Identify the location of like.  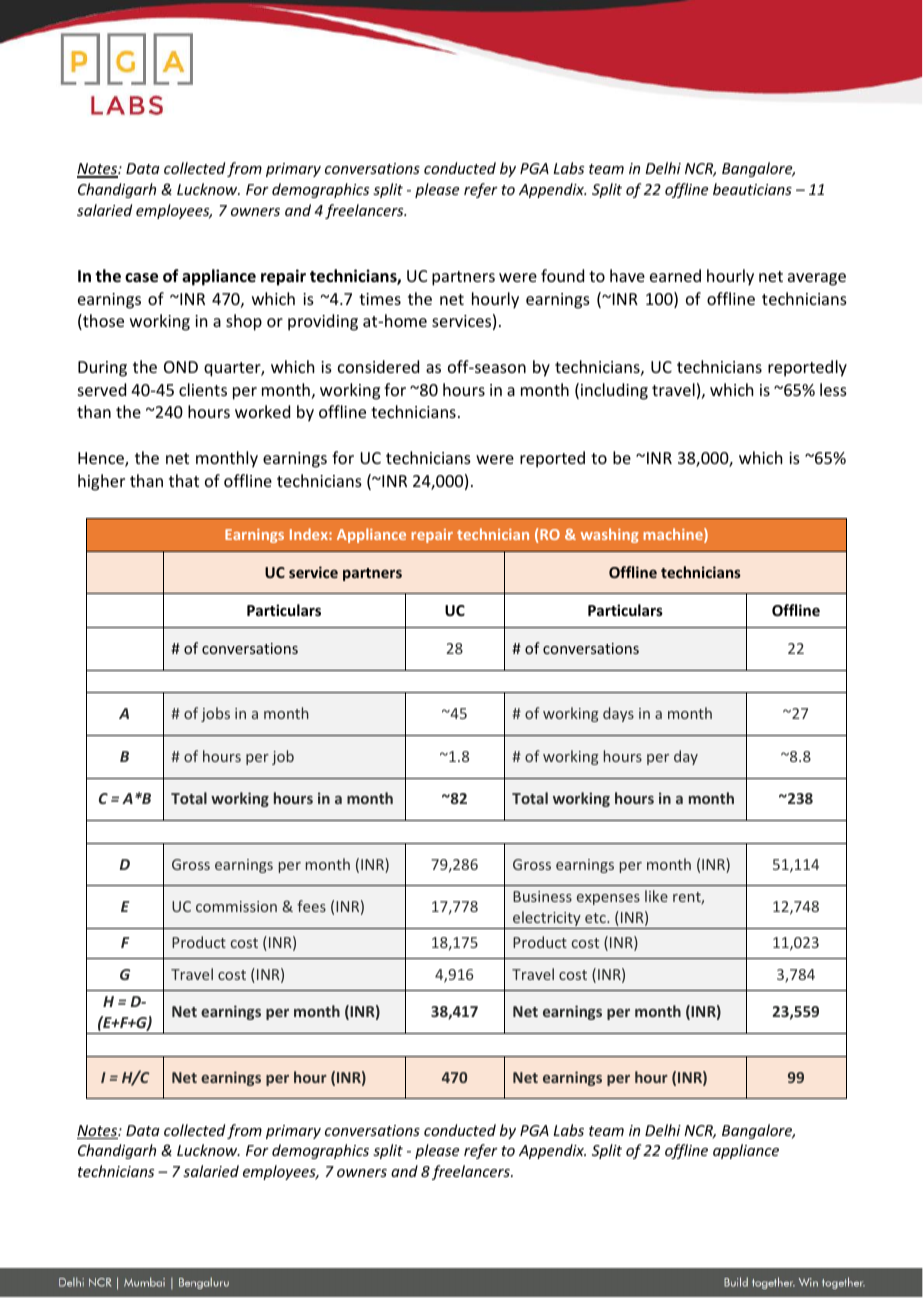
(656, 896).
